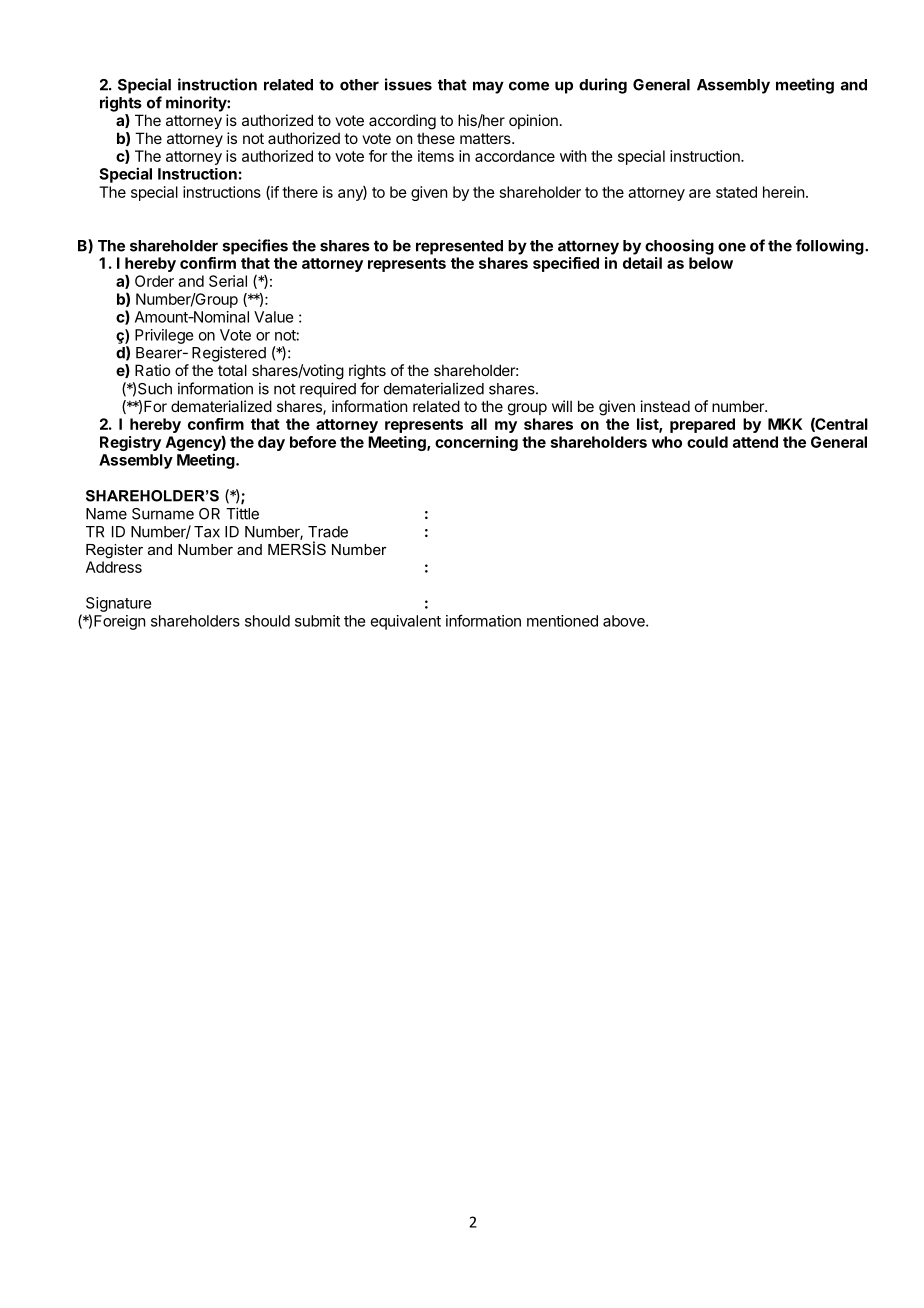 The height and width of the screenshot is (1308, 924). Describe the element at coordinates (459, 247) in the screenshot. I see `represented` at that location.
